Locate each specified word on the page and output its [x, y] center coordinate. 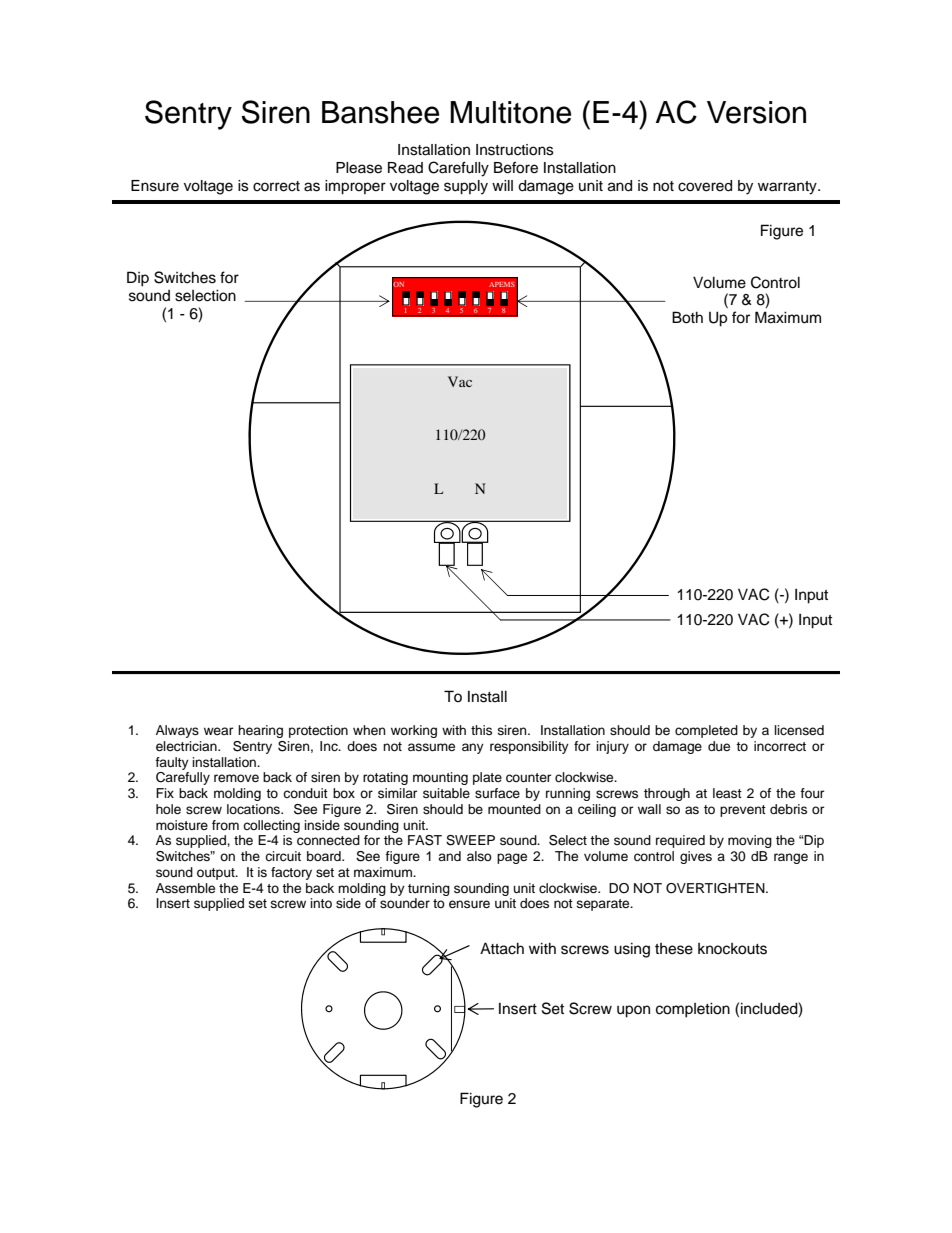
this [481, 730]
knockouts [732, 949]
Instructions [515, 150]
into [321, 903]
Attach [502, 948]
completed [706, 731]
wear [218, 731]
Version [756, 112]
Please [359, 168]
